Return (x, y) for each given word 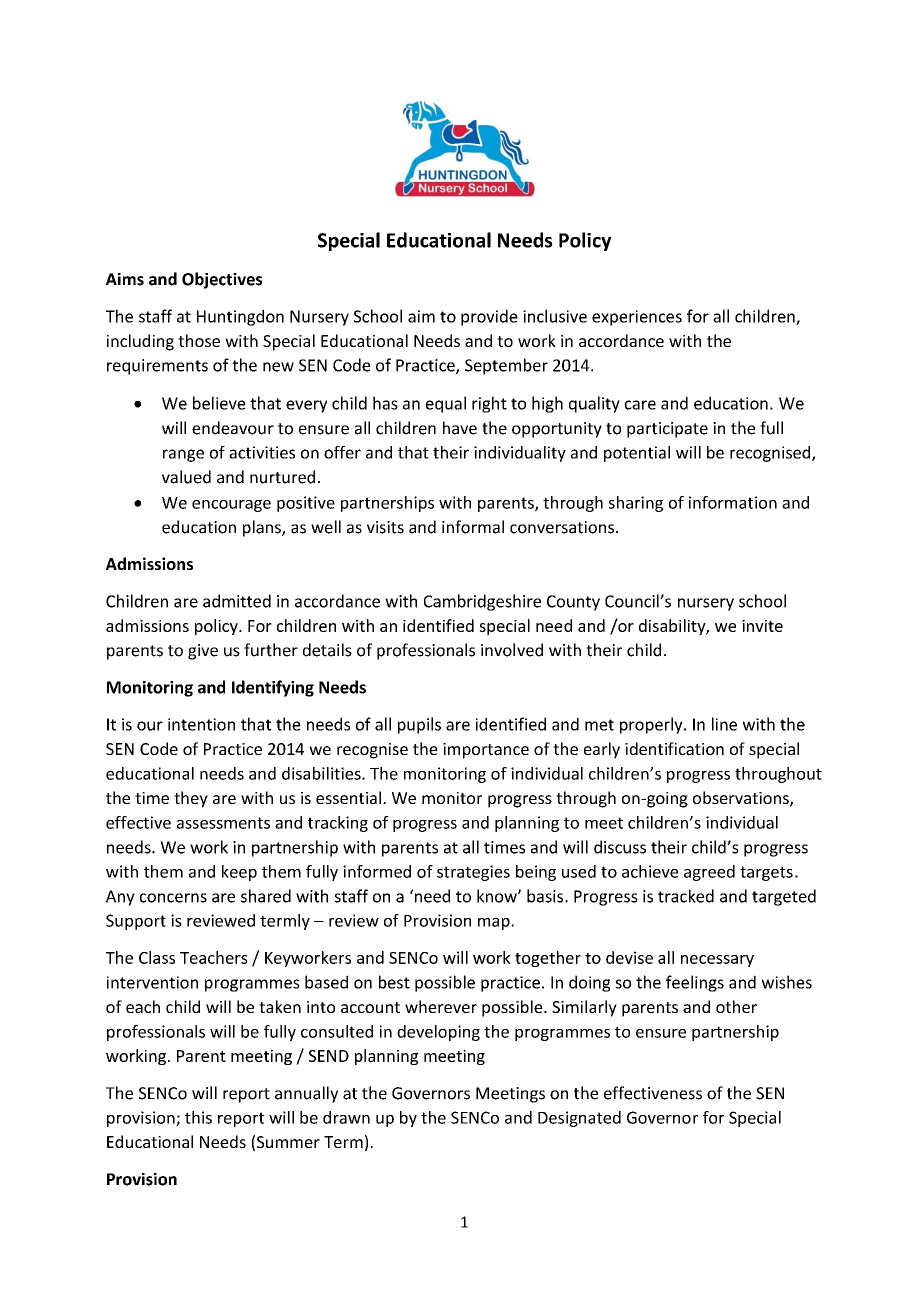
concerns (173, 898)
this (198, 1117)
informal (473, 527)
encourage (231, 506)
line (724, 724)
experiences (637, 318)
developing (438, 1033)
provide (489, 317)
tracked (686, 896)
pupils (419, 725)
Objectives (222, 280)
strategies (473, 873)
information (733, 502)
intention (201, 724)
